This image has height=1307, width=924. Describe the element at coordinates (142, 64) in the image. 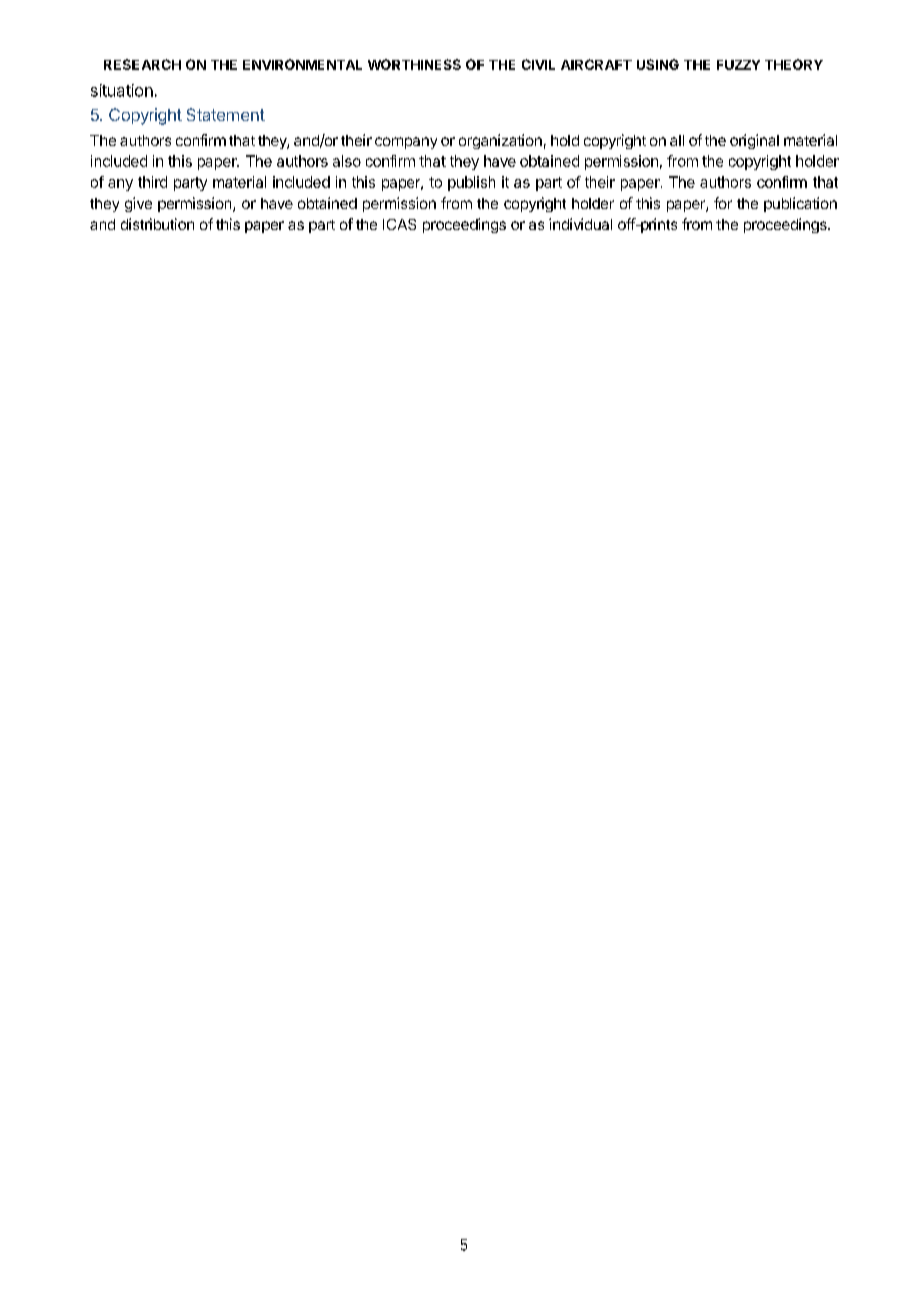

I see `RESEARCH` at that location.
